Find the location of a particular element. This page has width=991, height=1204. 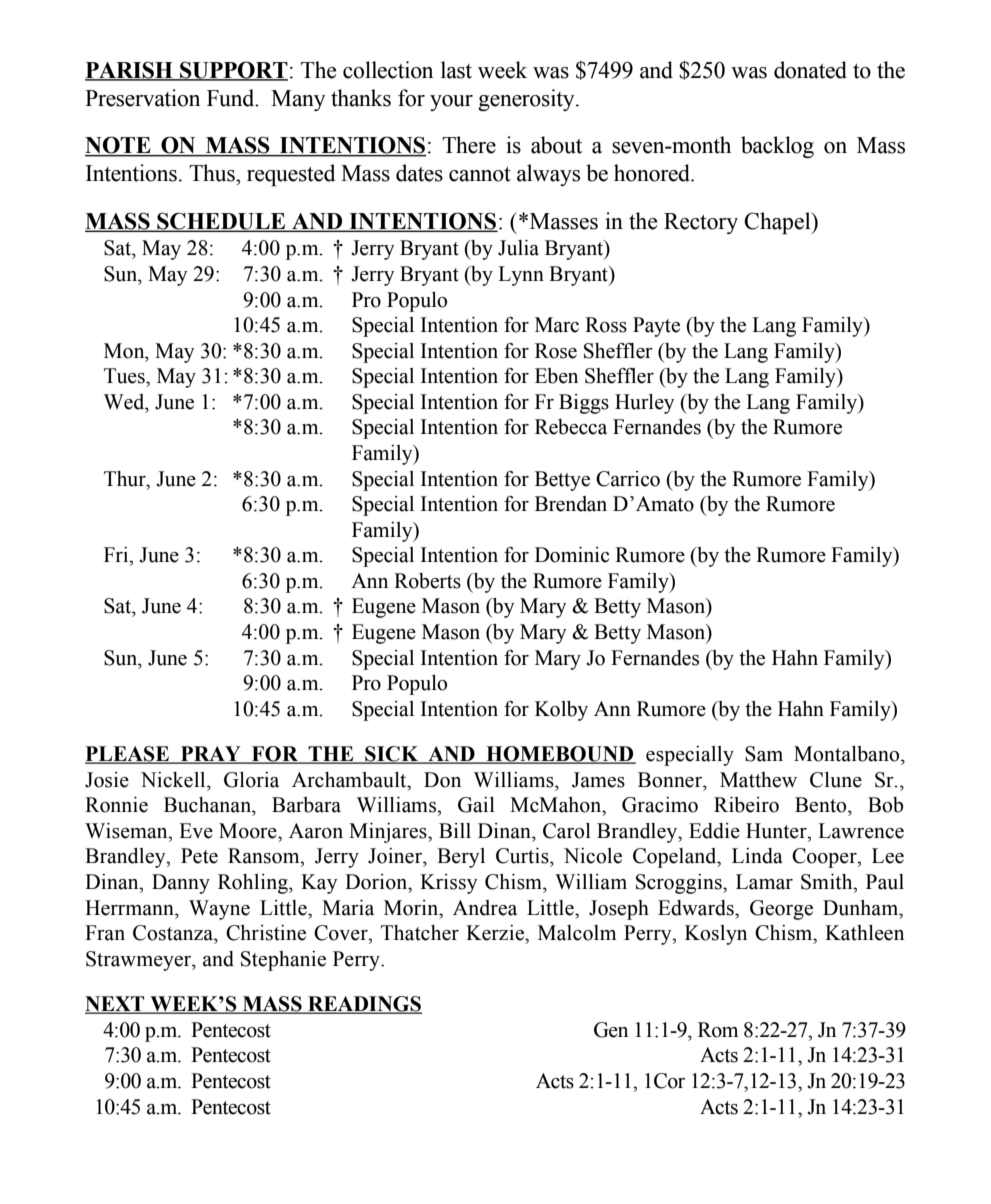

Sam is located at coordinates (764, 754).
